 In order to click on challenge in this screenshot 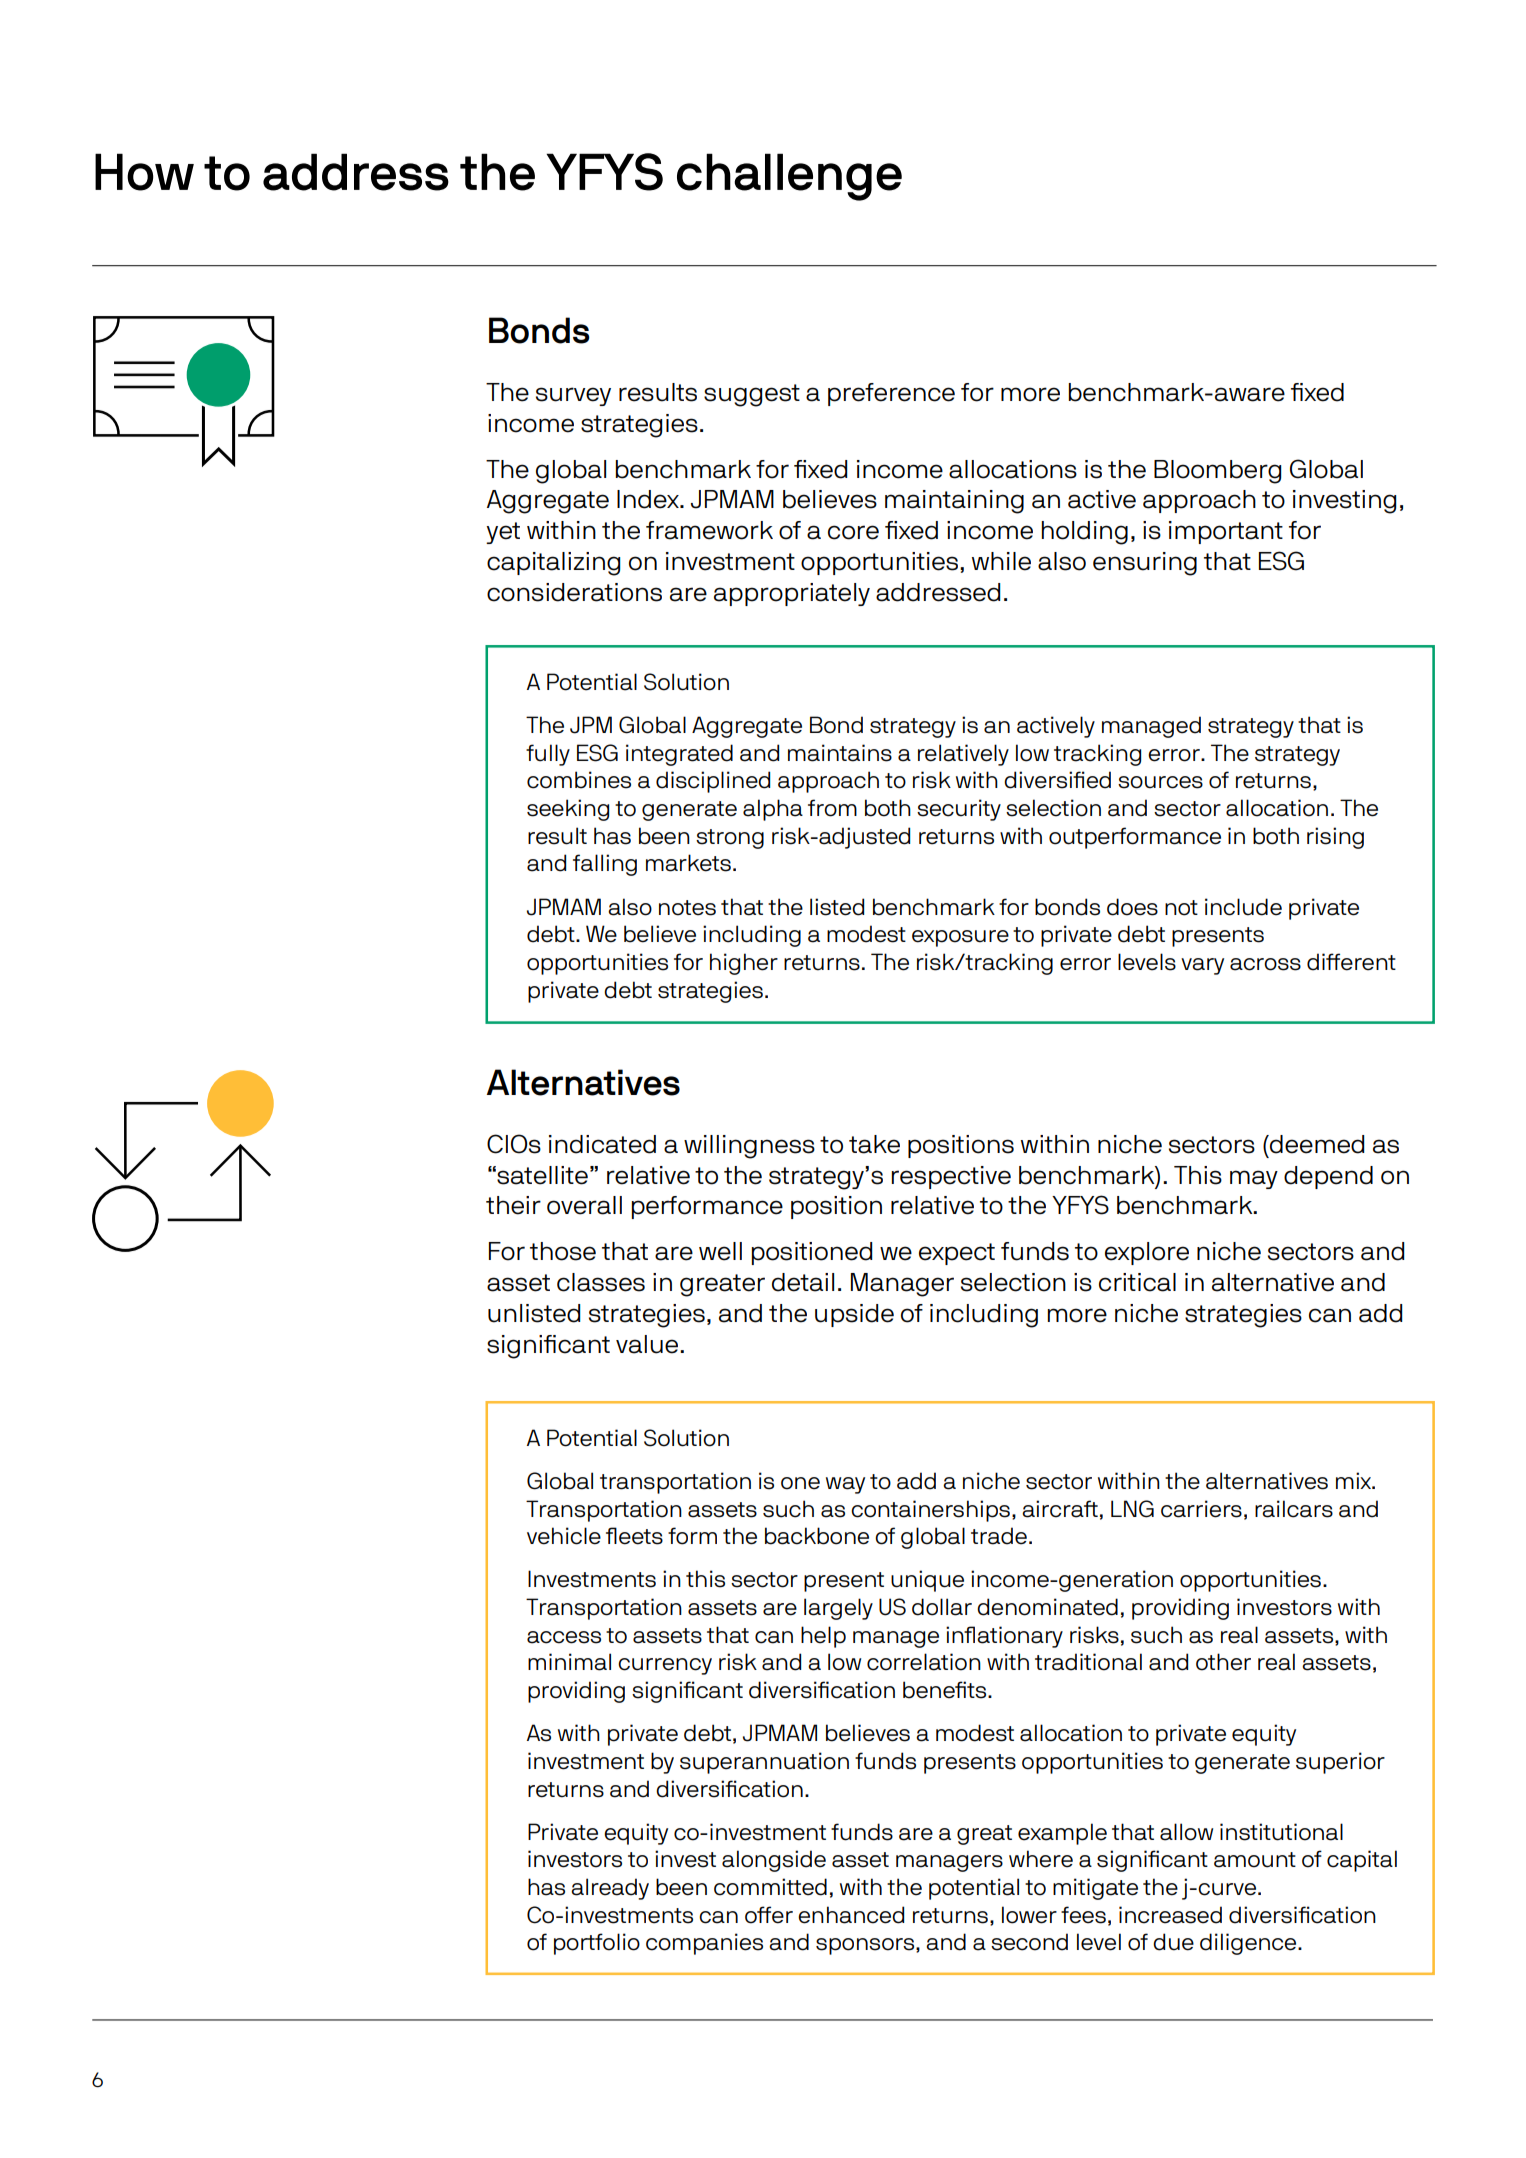, I will do `click(789, 177)`.
